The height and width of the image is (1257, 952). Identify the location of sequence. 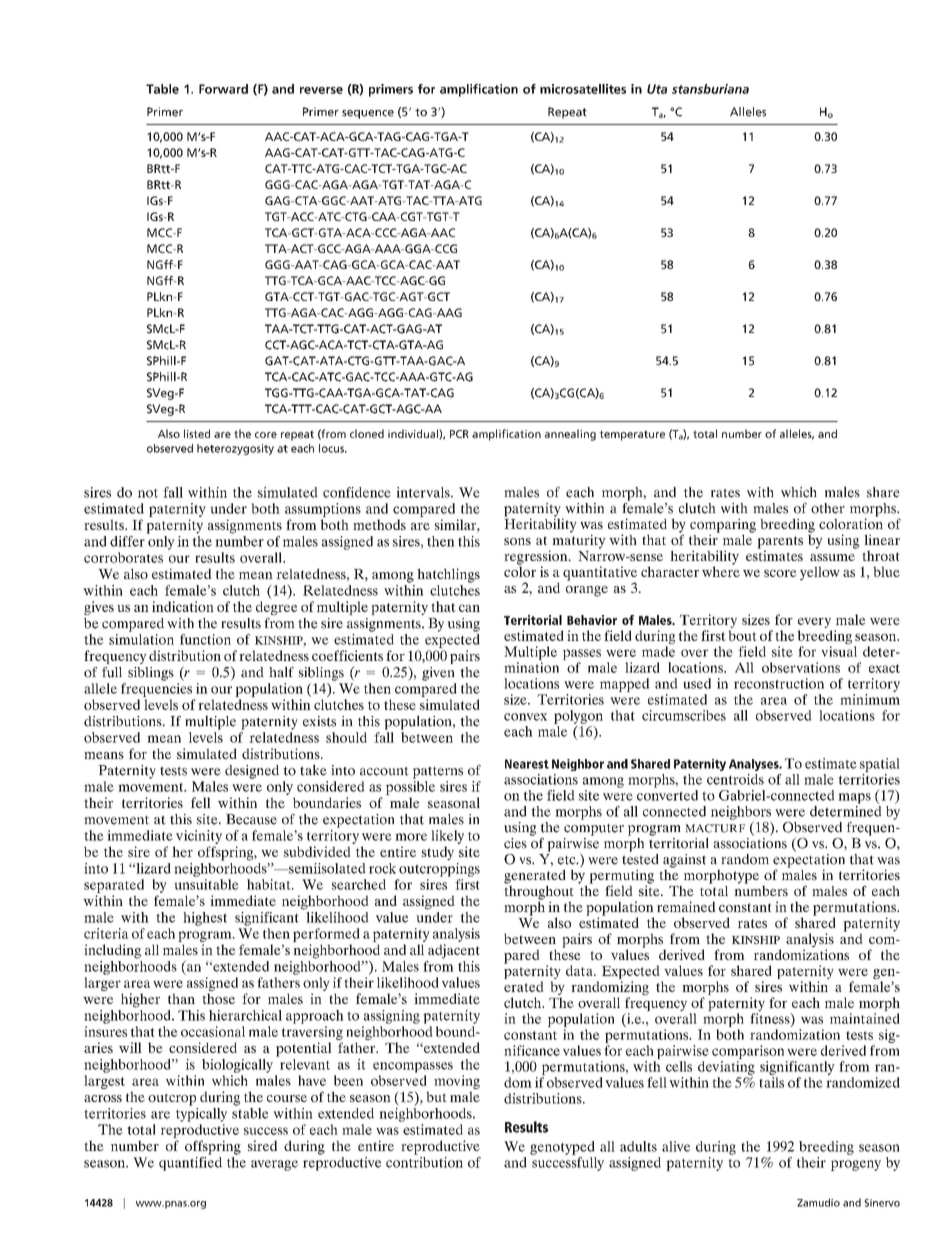
(368, 114).
